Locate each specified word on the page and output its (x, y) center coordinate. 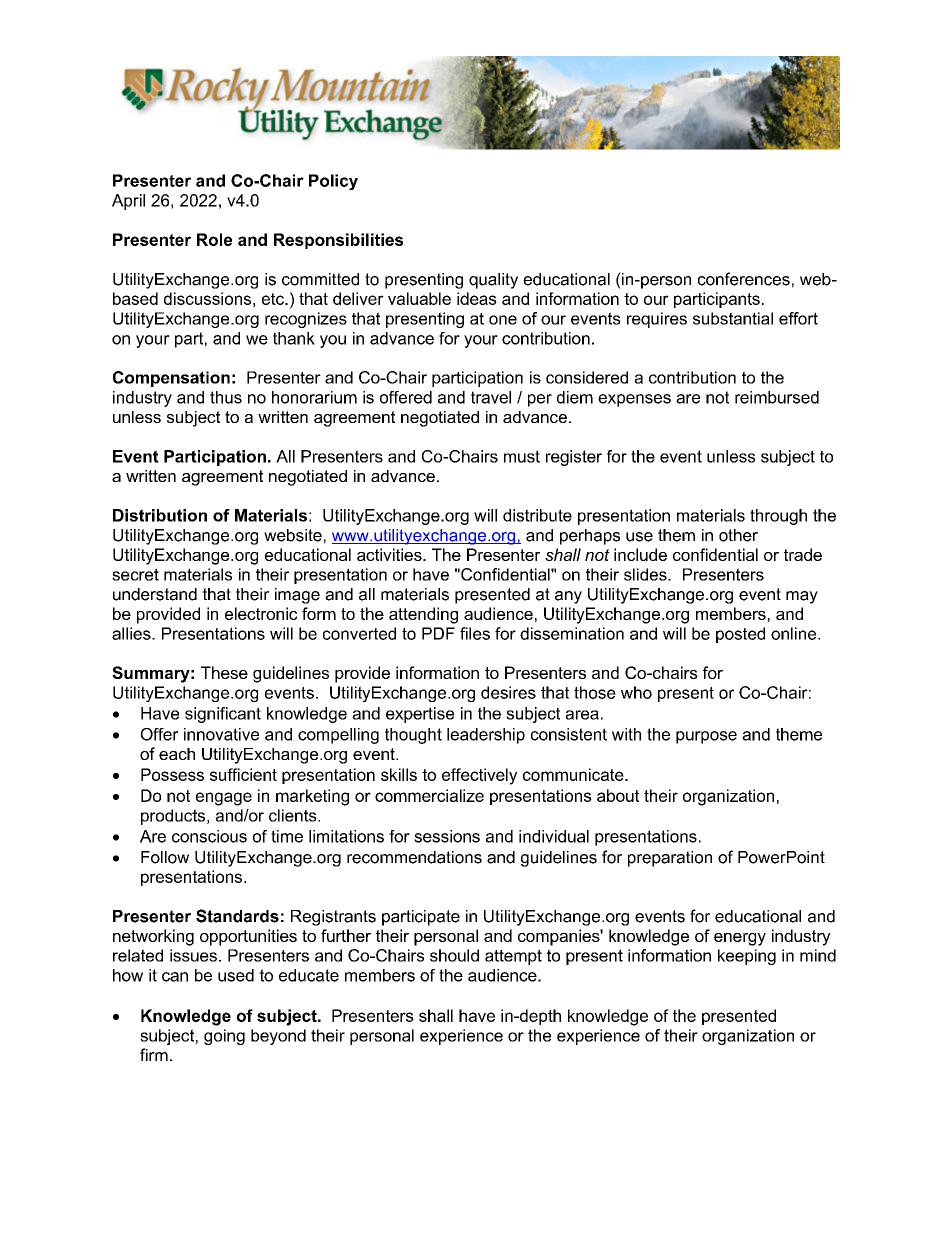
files (475, 633)
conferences (744, 279)
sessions (447, 836)
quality (493, 281)
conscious (209, 836)
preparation (670, 859)
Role (214, 239)
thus (226, 397)
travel (491, 397)
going (224, 1037)
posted (740, 635)
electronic (261, 613)
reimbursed (777, 397)
